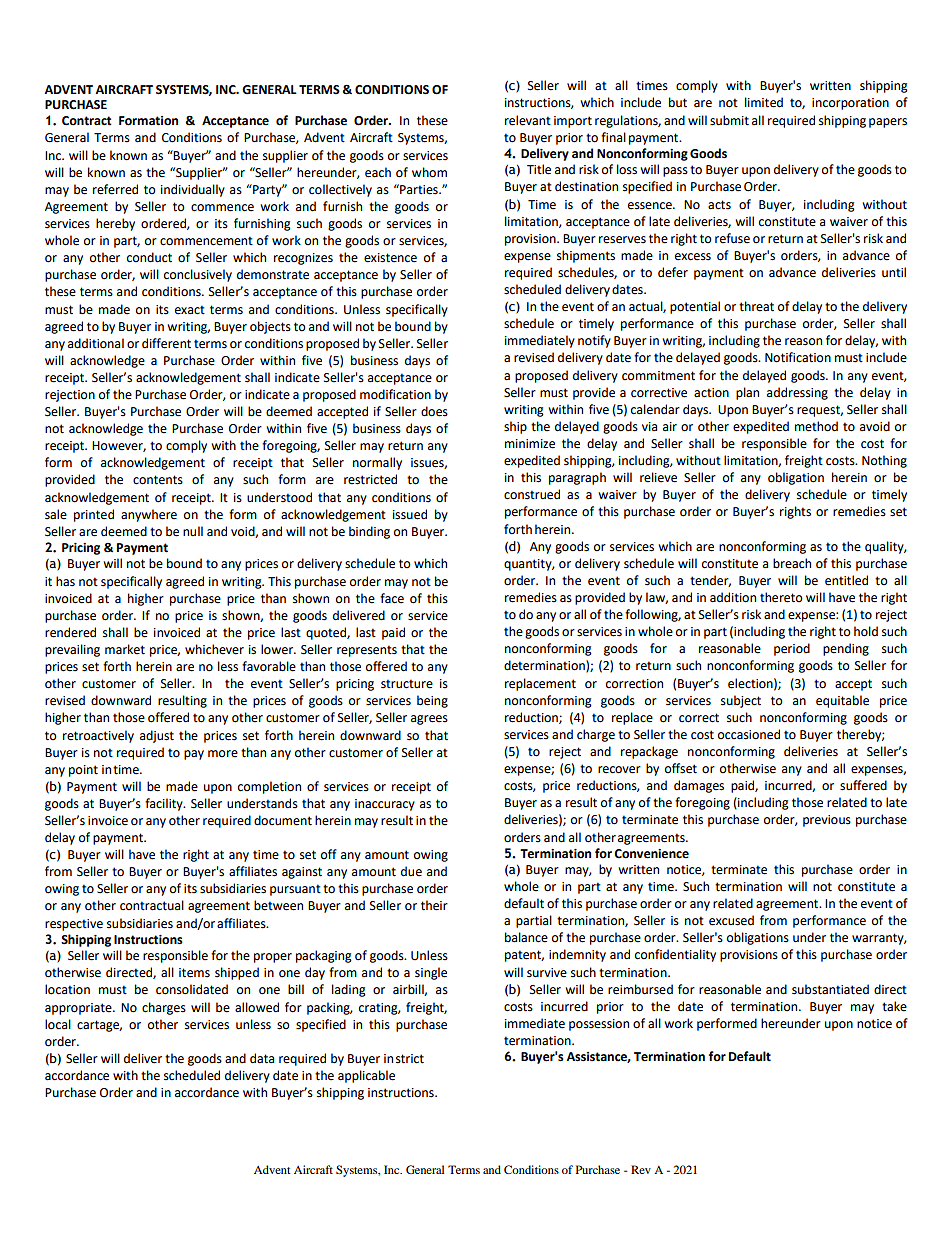 This screenshot has height=1233, width=952. What do you see at coordinates (79, 1009) in the screenshot?
I see `appropriate` at bounding box center [79, 1009].
